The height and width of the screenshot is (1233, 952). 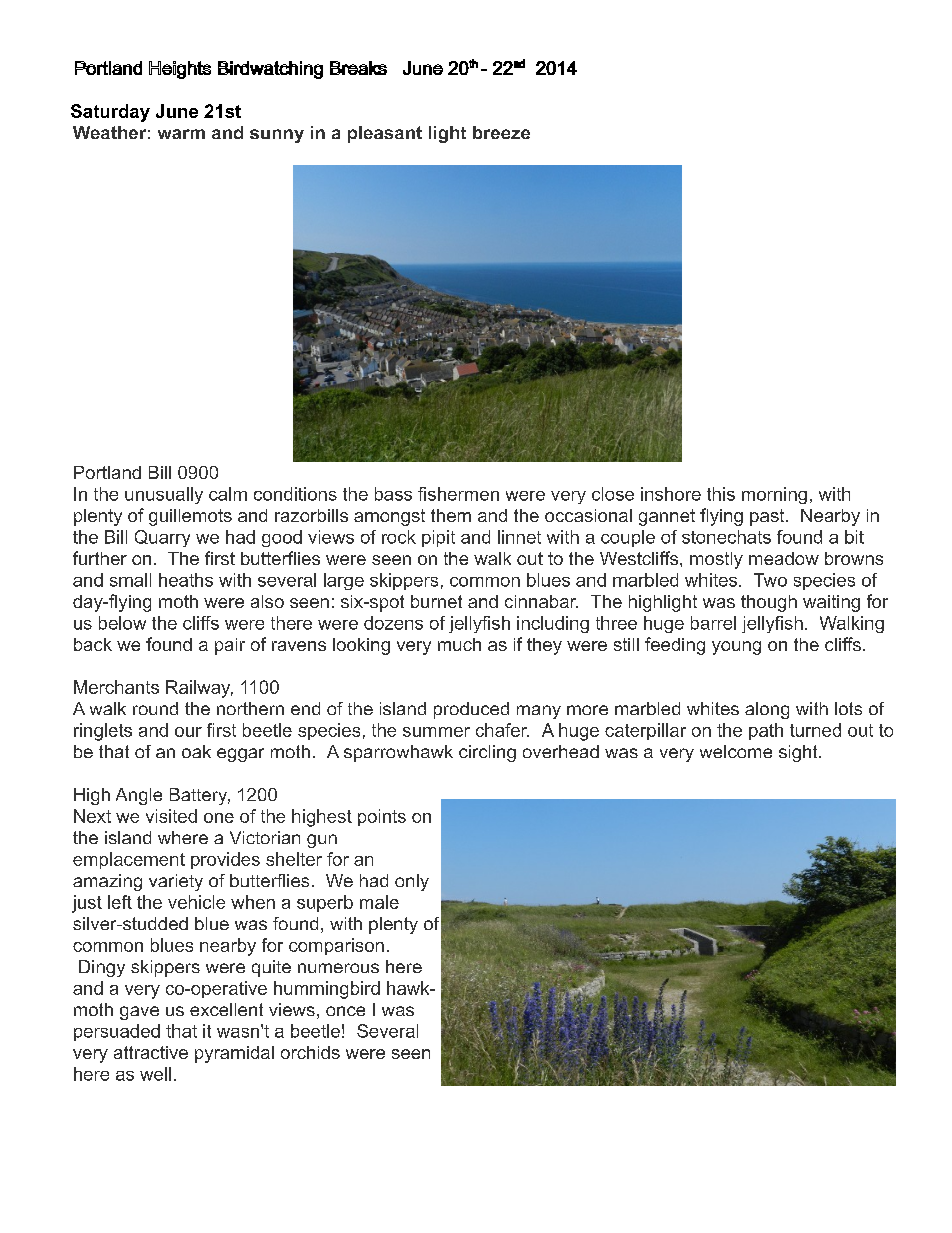 I want to click on Breaks, so click(x=358, y=68).
